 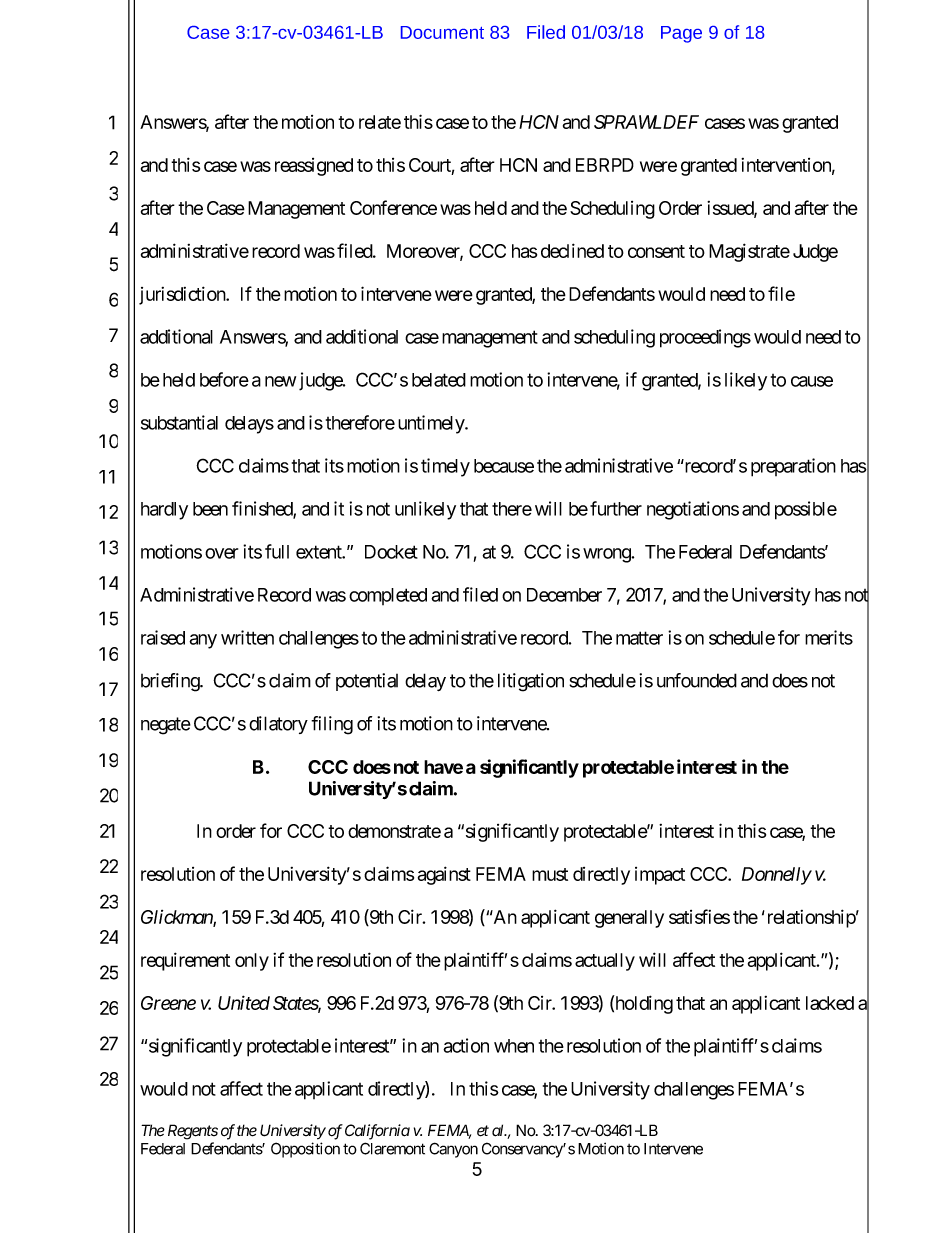 What do you see at coordinates (531, 682) in the page?
I see `litigation` at bounding box center [531, 682].
